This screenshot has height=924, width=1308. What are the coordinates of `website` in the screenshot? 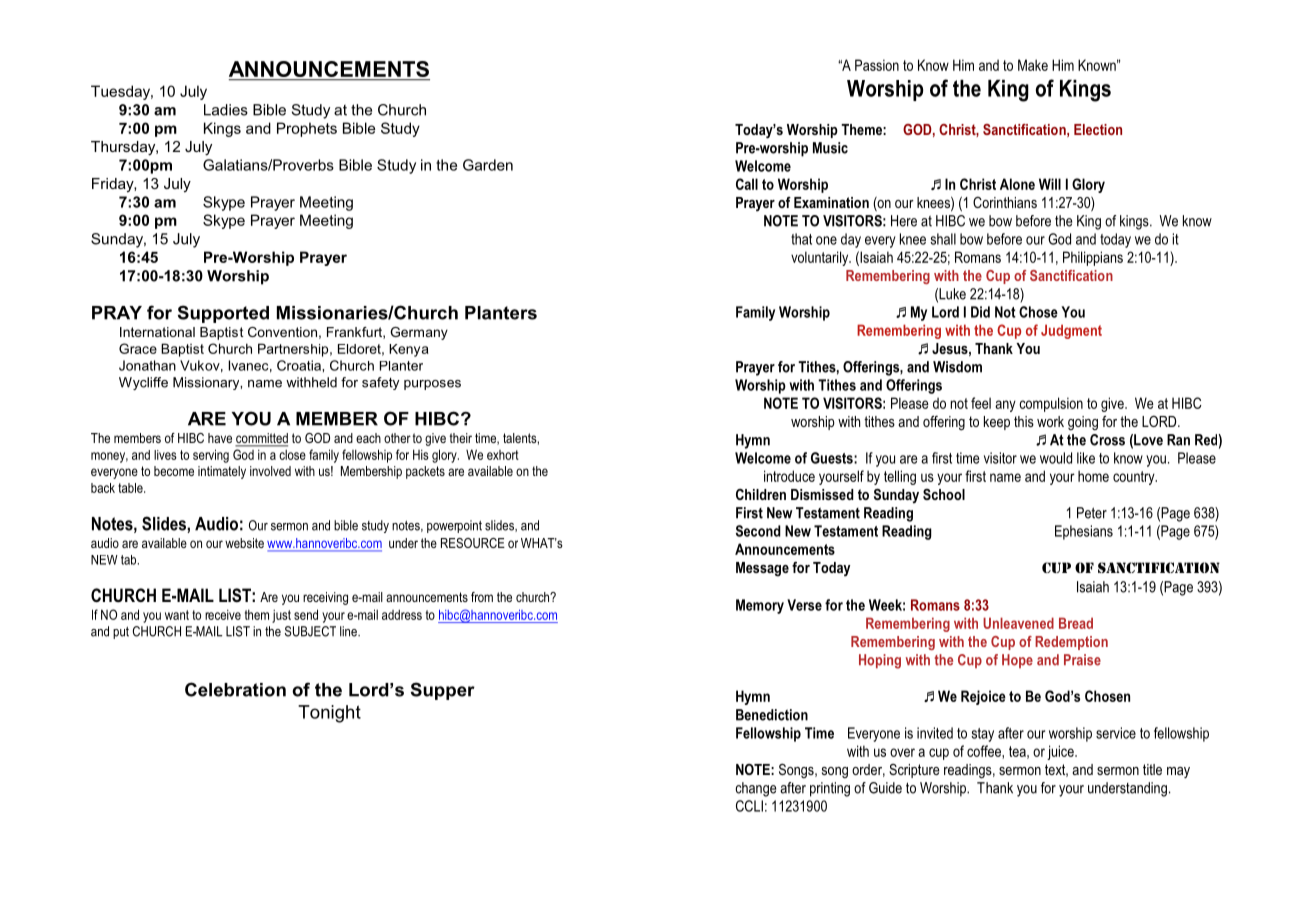 It's located at (244, 543).
